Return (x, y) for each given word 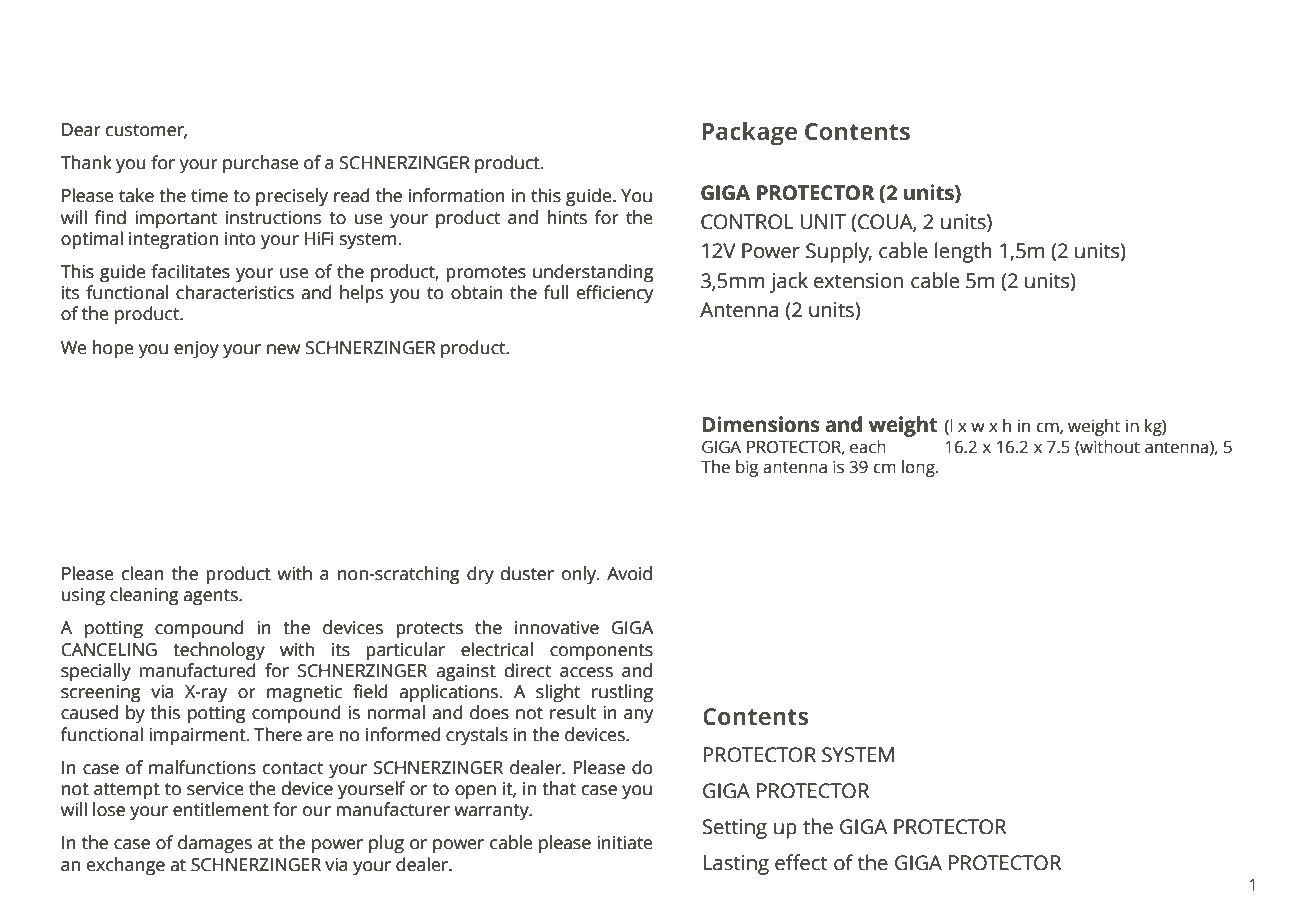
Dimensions (761, 424)
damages (215, 844)
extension (858, 281)
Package (749, 134)
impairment (198, 736)
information (457, 195)
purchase (260, 164)
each (868, 447)
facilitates (190, 271)
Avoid (629, 573)
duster (527, 573)
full (556, 292)
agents (211, 597)
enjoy (196, 349)
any (638, 716)
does (489, 712)
